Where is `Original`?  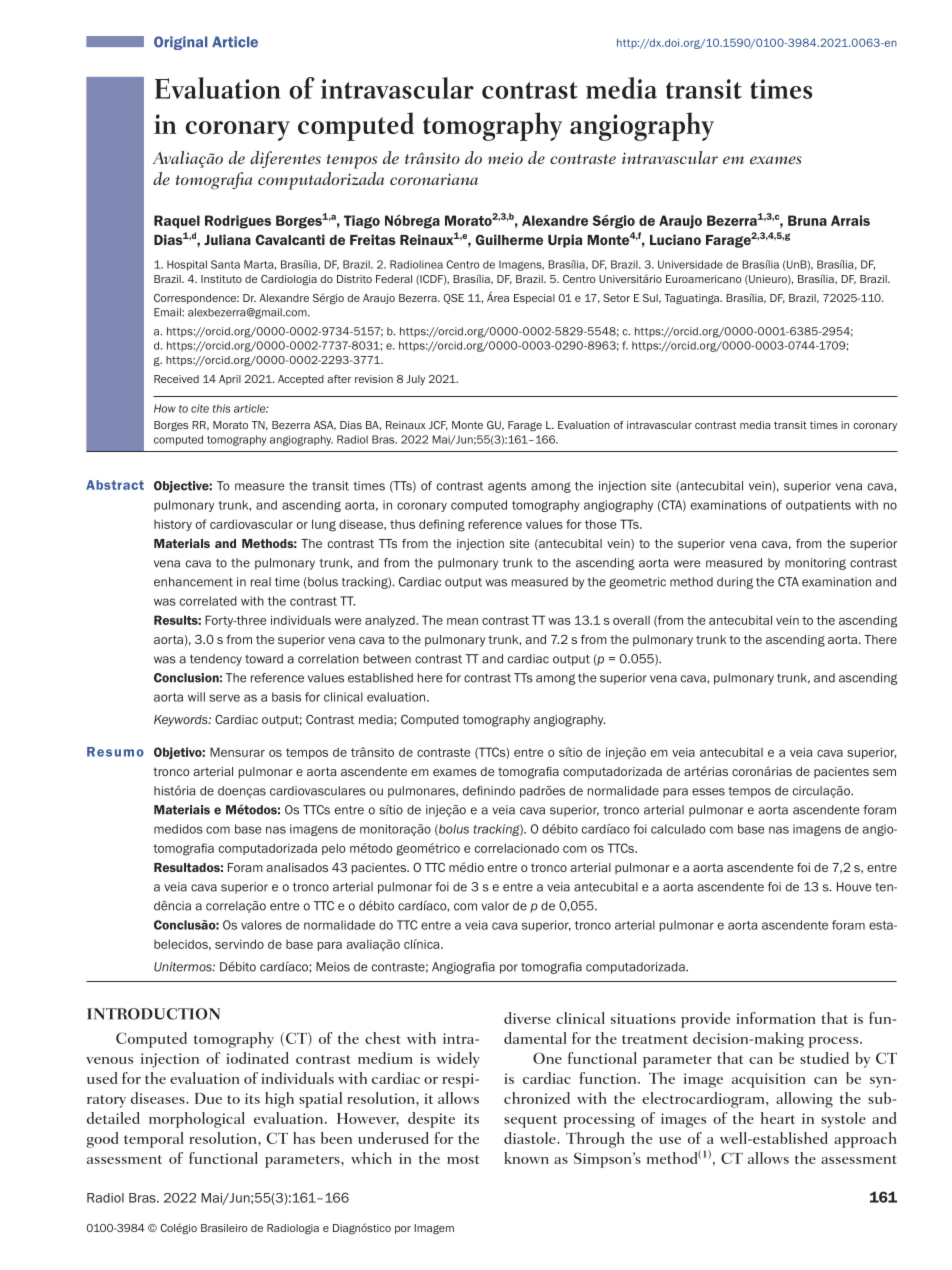 Original is located at coordinates (180, 43).
